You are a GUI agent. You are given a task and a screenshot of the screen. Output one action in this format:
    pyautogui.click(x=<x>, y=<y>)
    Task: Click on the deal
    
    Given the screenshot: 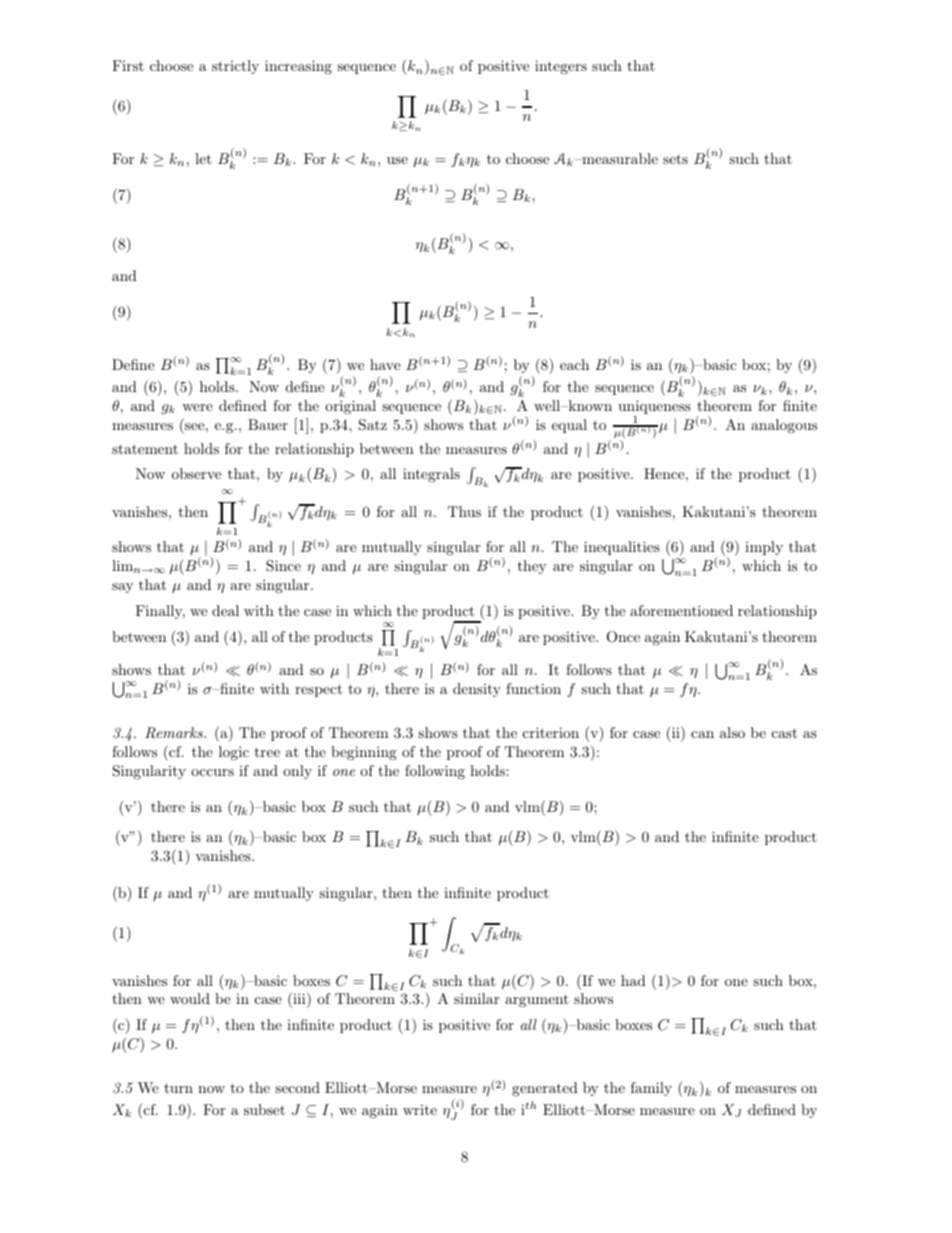 What is the action you would take?
    pyautogui.click(x=225, y=610)
